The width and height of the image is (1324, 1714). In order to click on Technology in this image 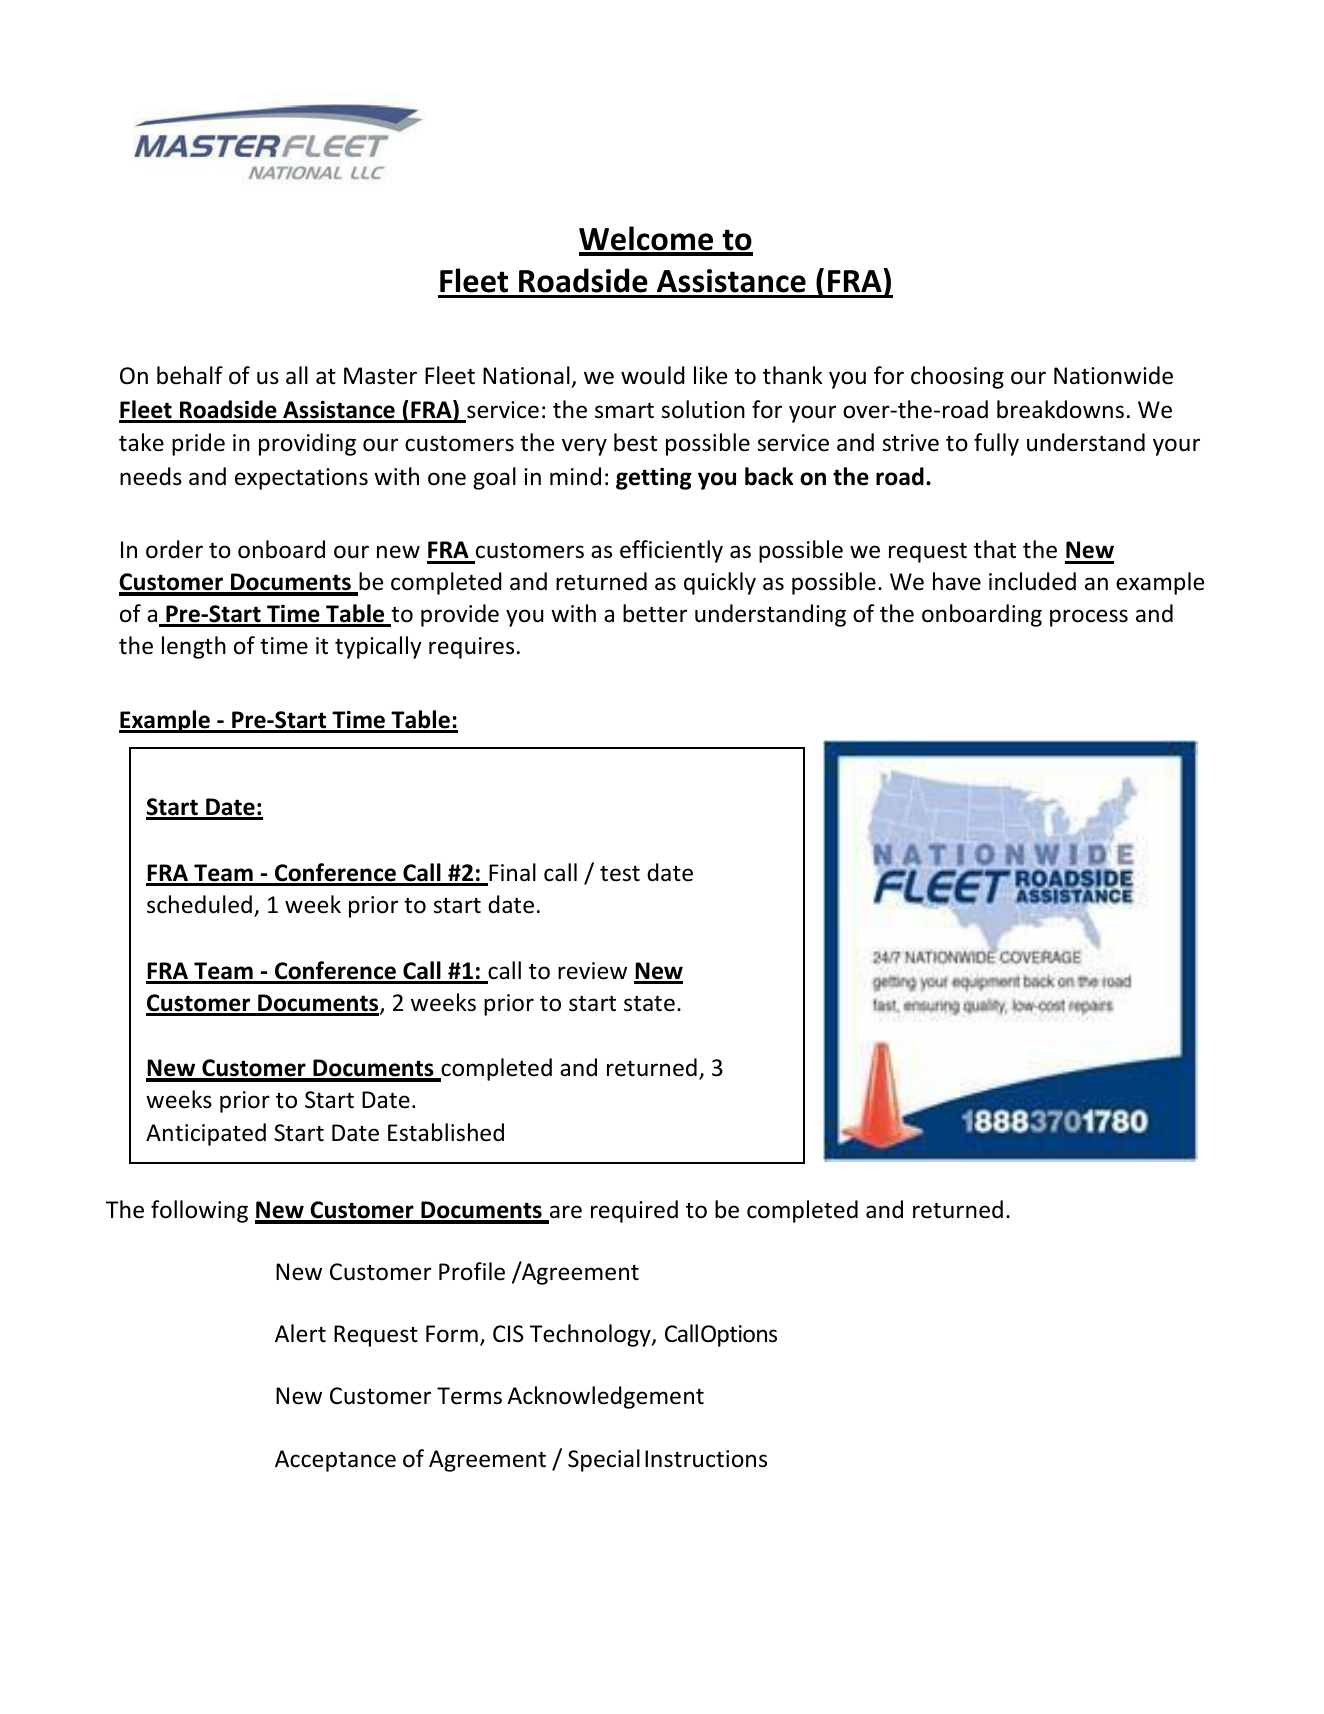, I will do `click(591, 1335)`.
